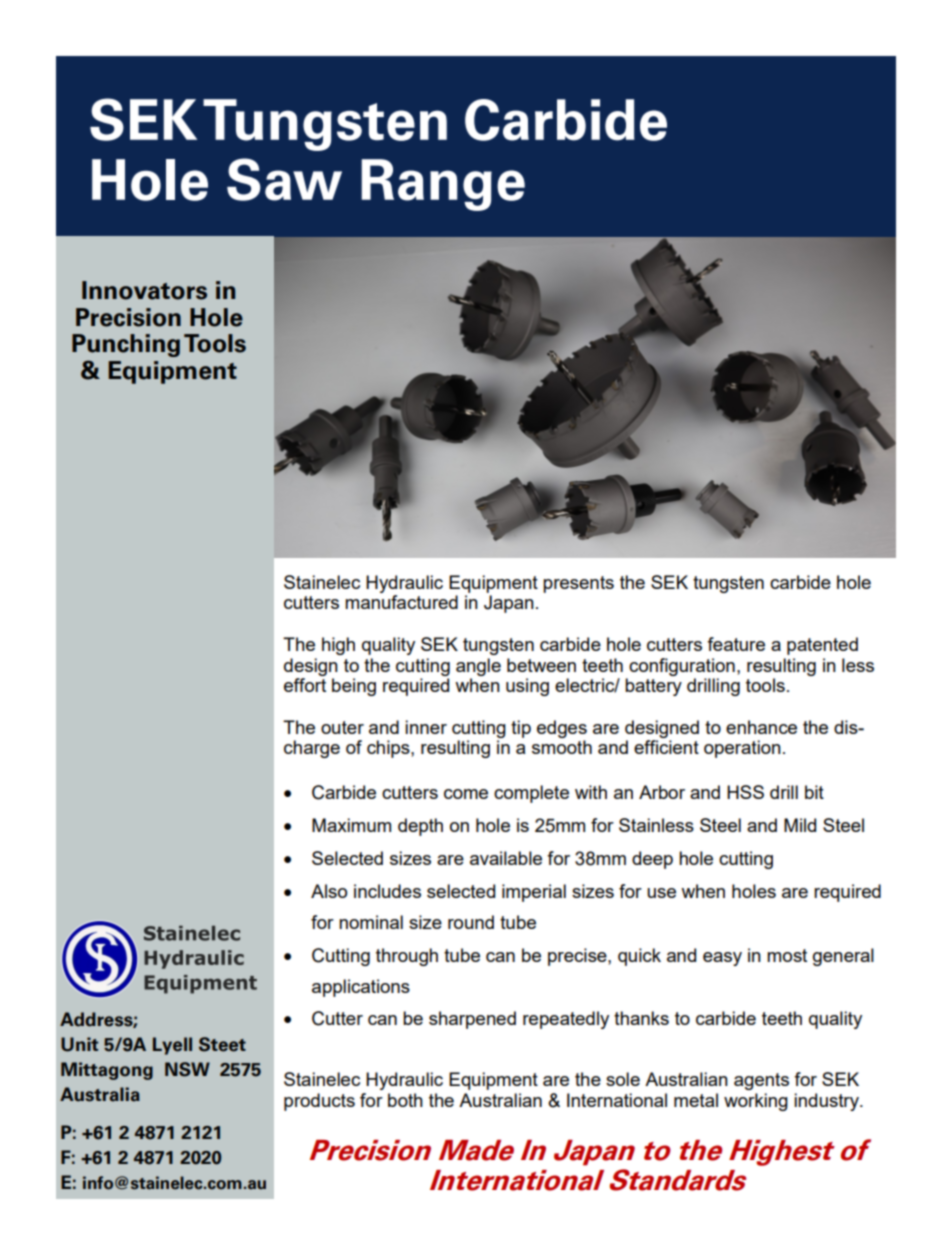 The image size is (952, 1233). What do you see at coordinates (478, 667) in the page?
I see `angle` at bounding box center [478, 667].
